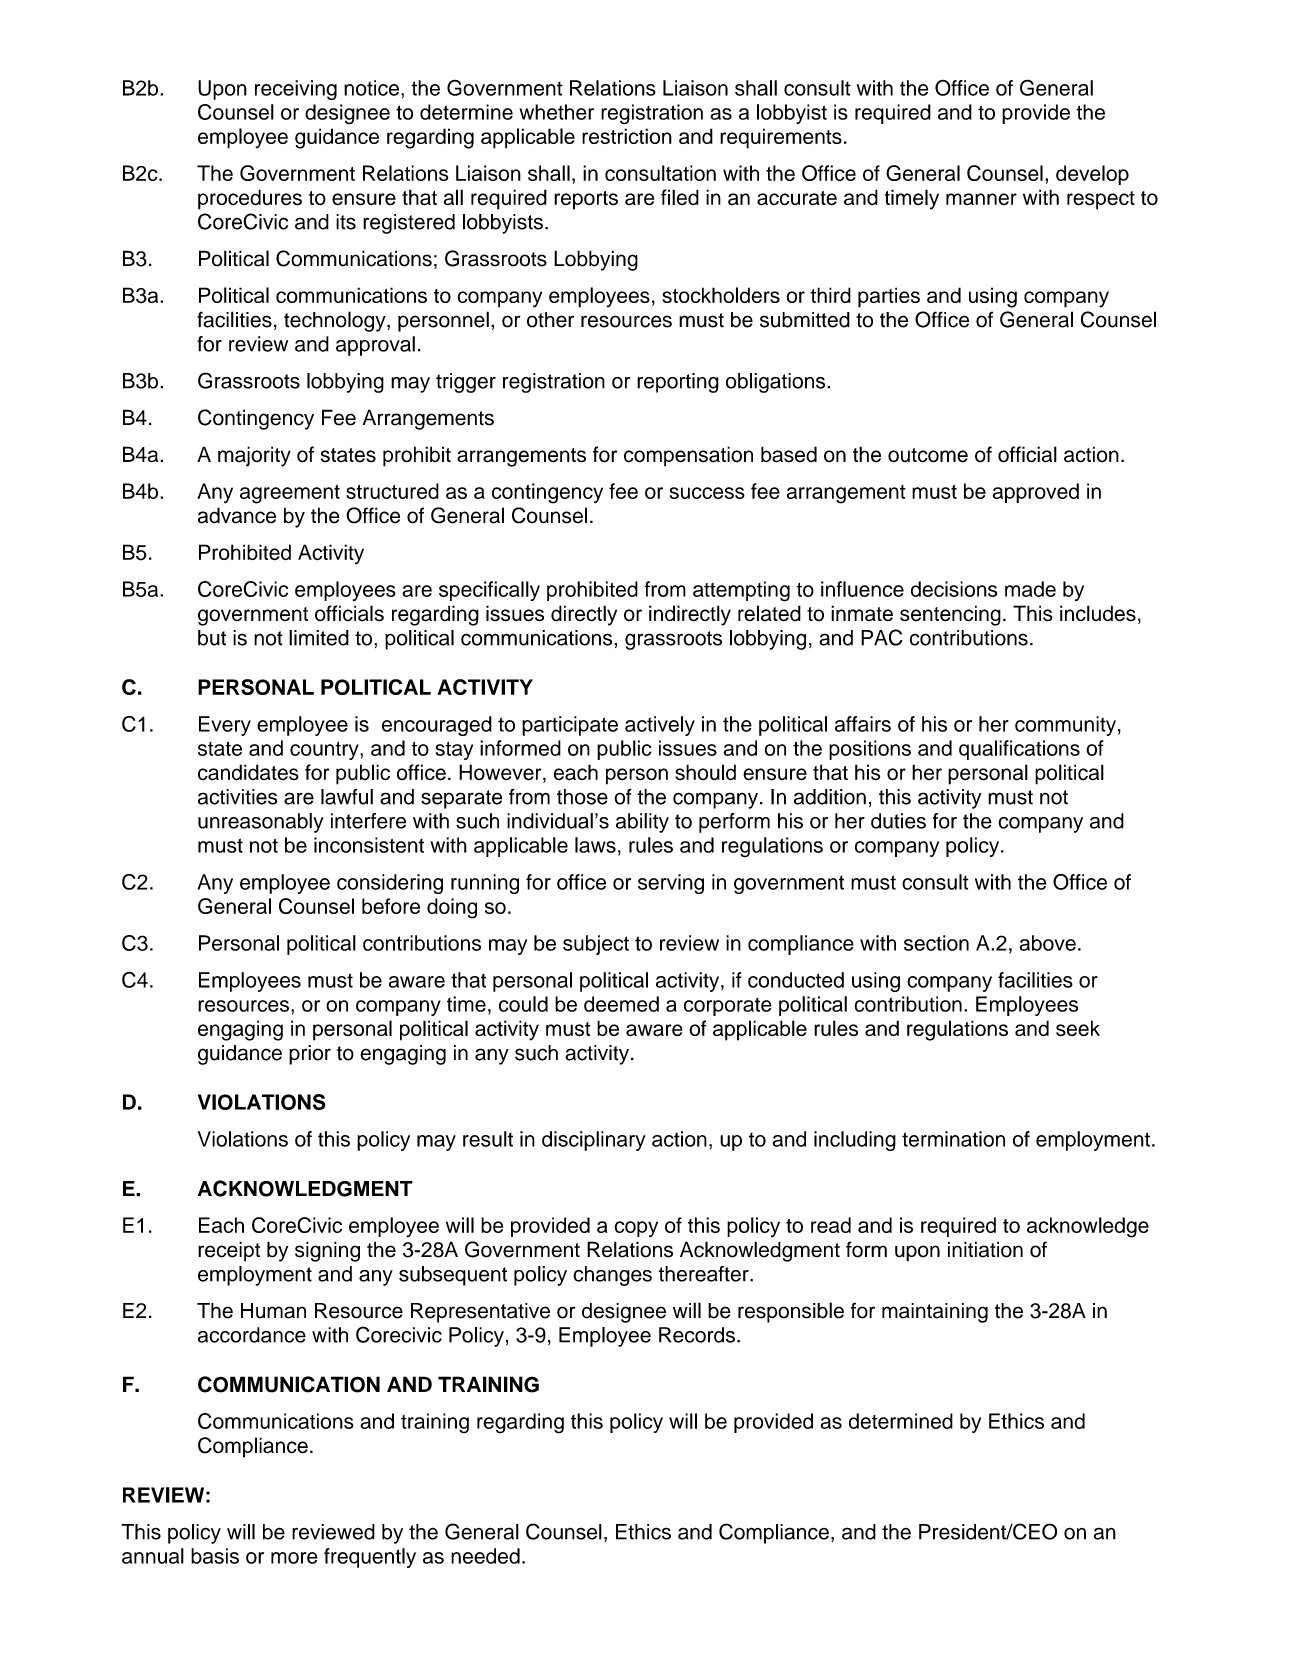 The width and height of the image is (1289, 1668). Describe the element at coordinates (229, 1251) in the image. I see `receipt` at that location.
